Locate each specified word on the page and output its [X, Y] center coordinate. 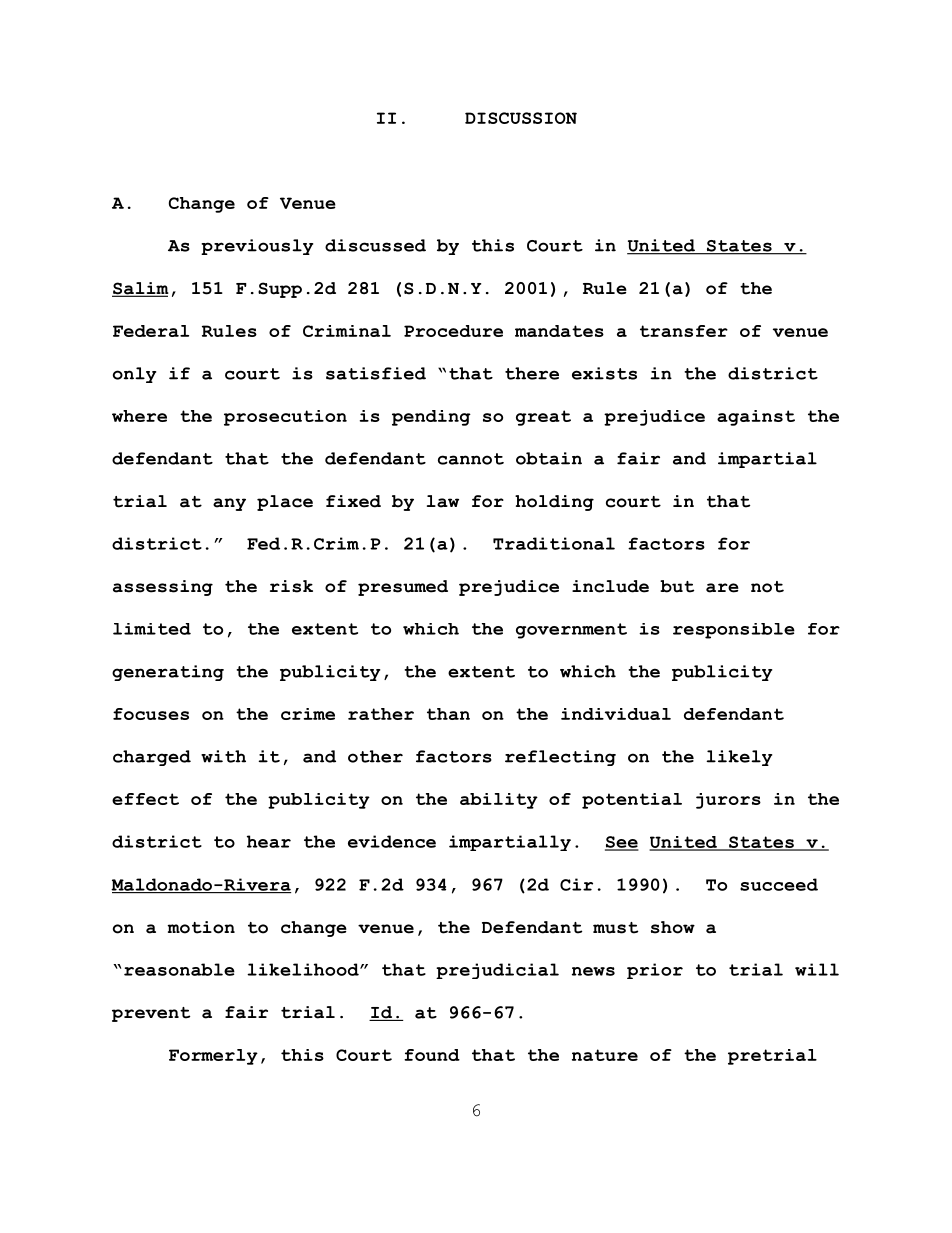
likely [739, 758]
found [432, 1055]
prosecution [285, 418]
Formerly [213, 1057]
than [448, 714]
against [756, 418]
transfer [684, 331]
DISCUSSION [521, 118]
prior [655, 971]
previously [257, 247]
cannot [471, 459]
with [223, 756]
